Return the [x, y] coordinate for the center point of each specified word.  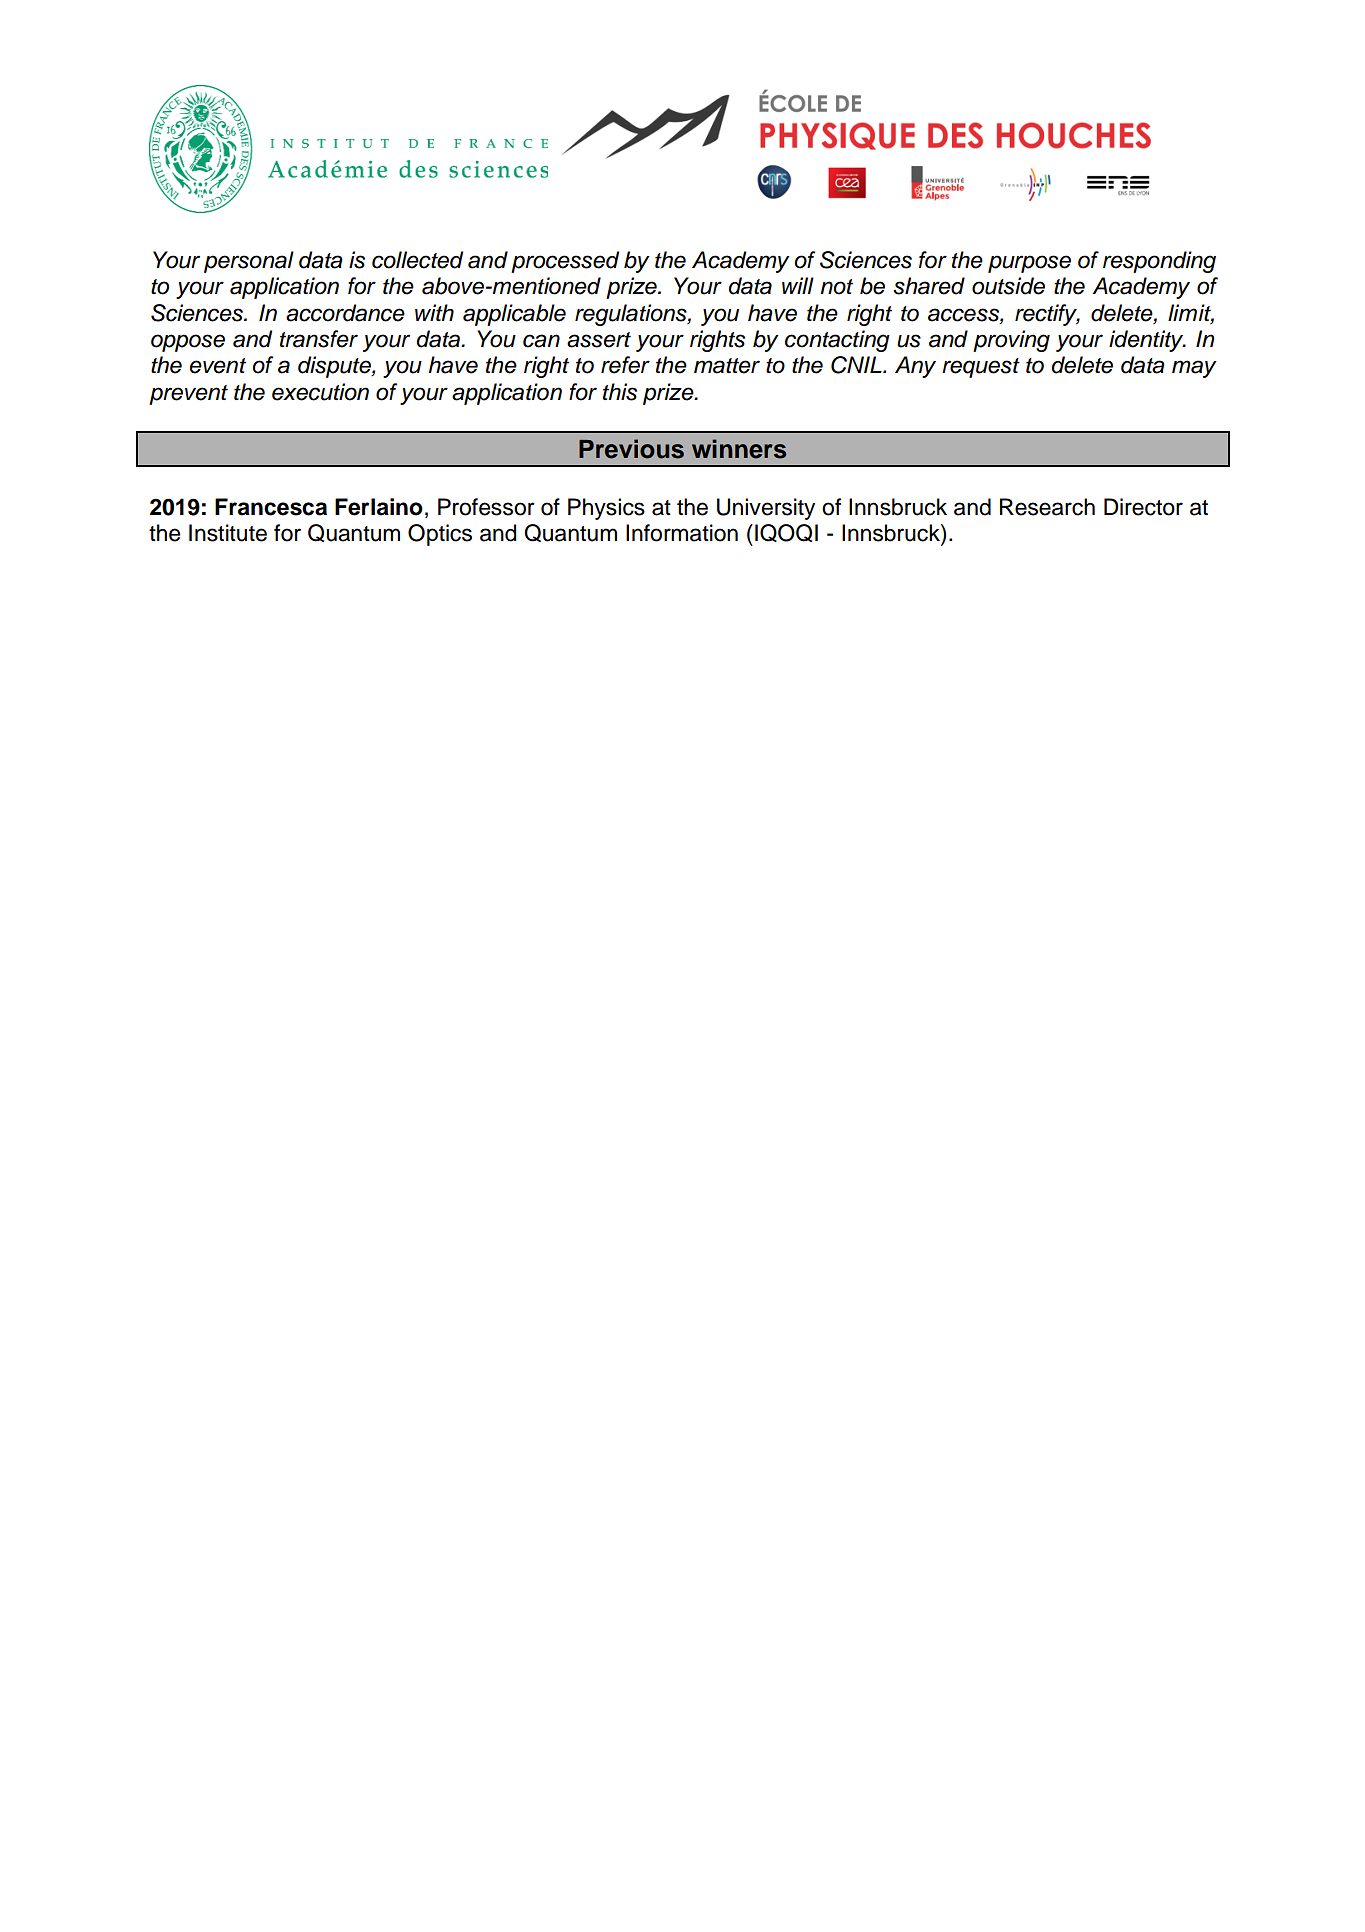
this [620, 392]
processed [565, 262]
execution [320, 392]
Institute [228, 533]
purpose [1029, 264]
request [981, 368]
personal [249, 262]
